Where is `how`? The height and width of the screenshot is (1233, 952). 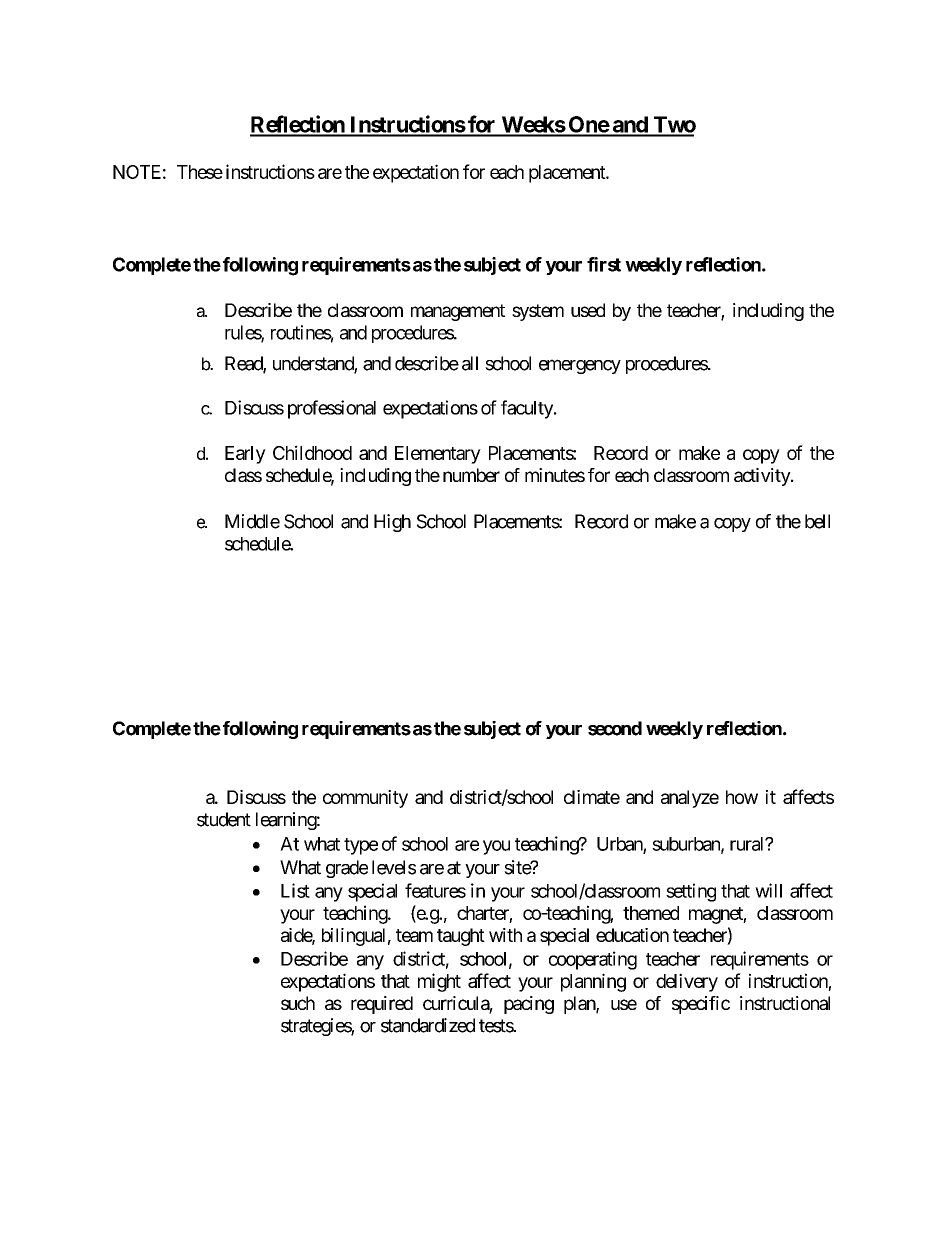
how is located at coordinates (742, 797).
